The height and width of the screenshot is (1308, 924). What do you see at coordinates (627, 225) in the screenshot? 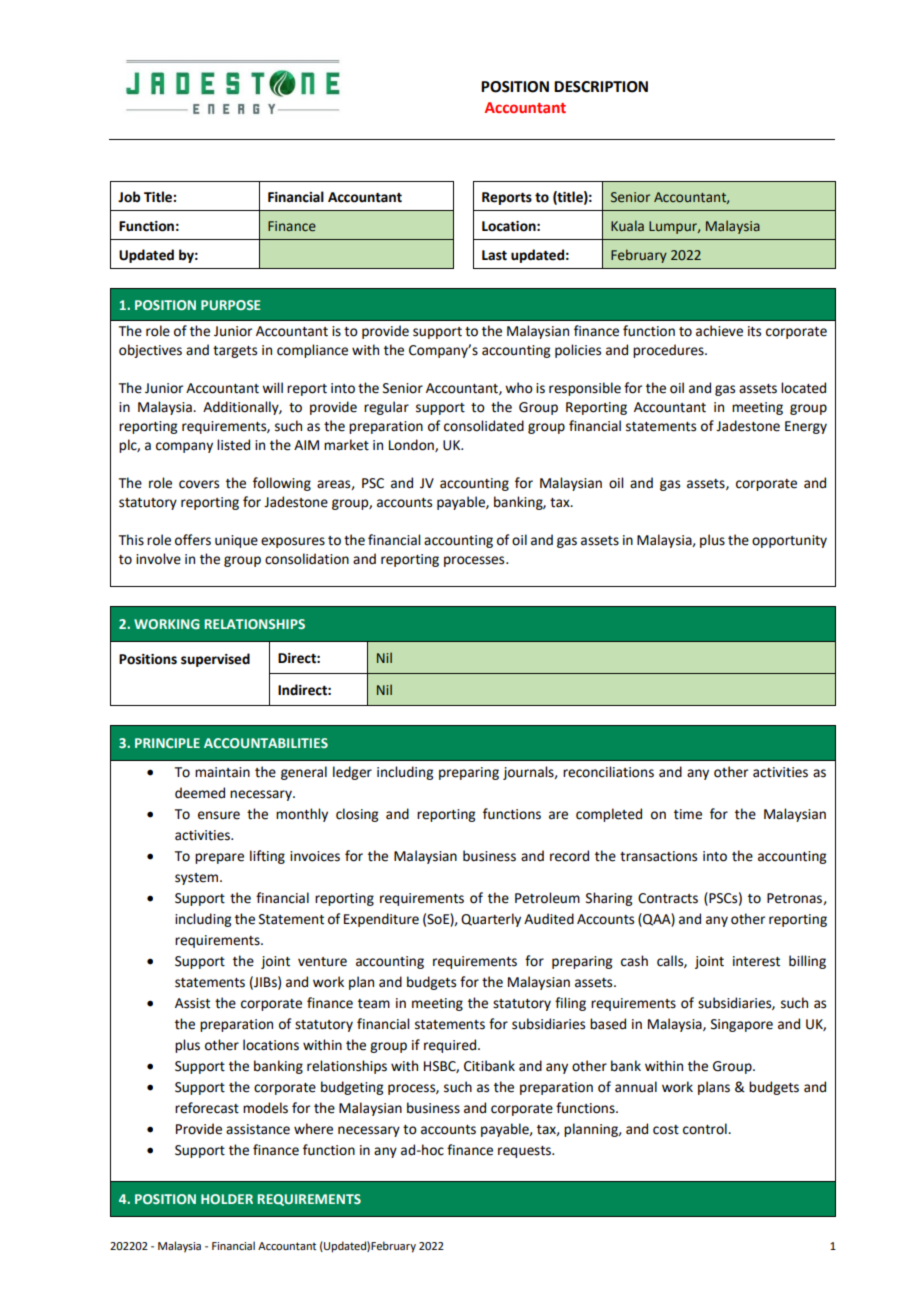
I see `Kuala` at bounding box center [627, 225].
